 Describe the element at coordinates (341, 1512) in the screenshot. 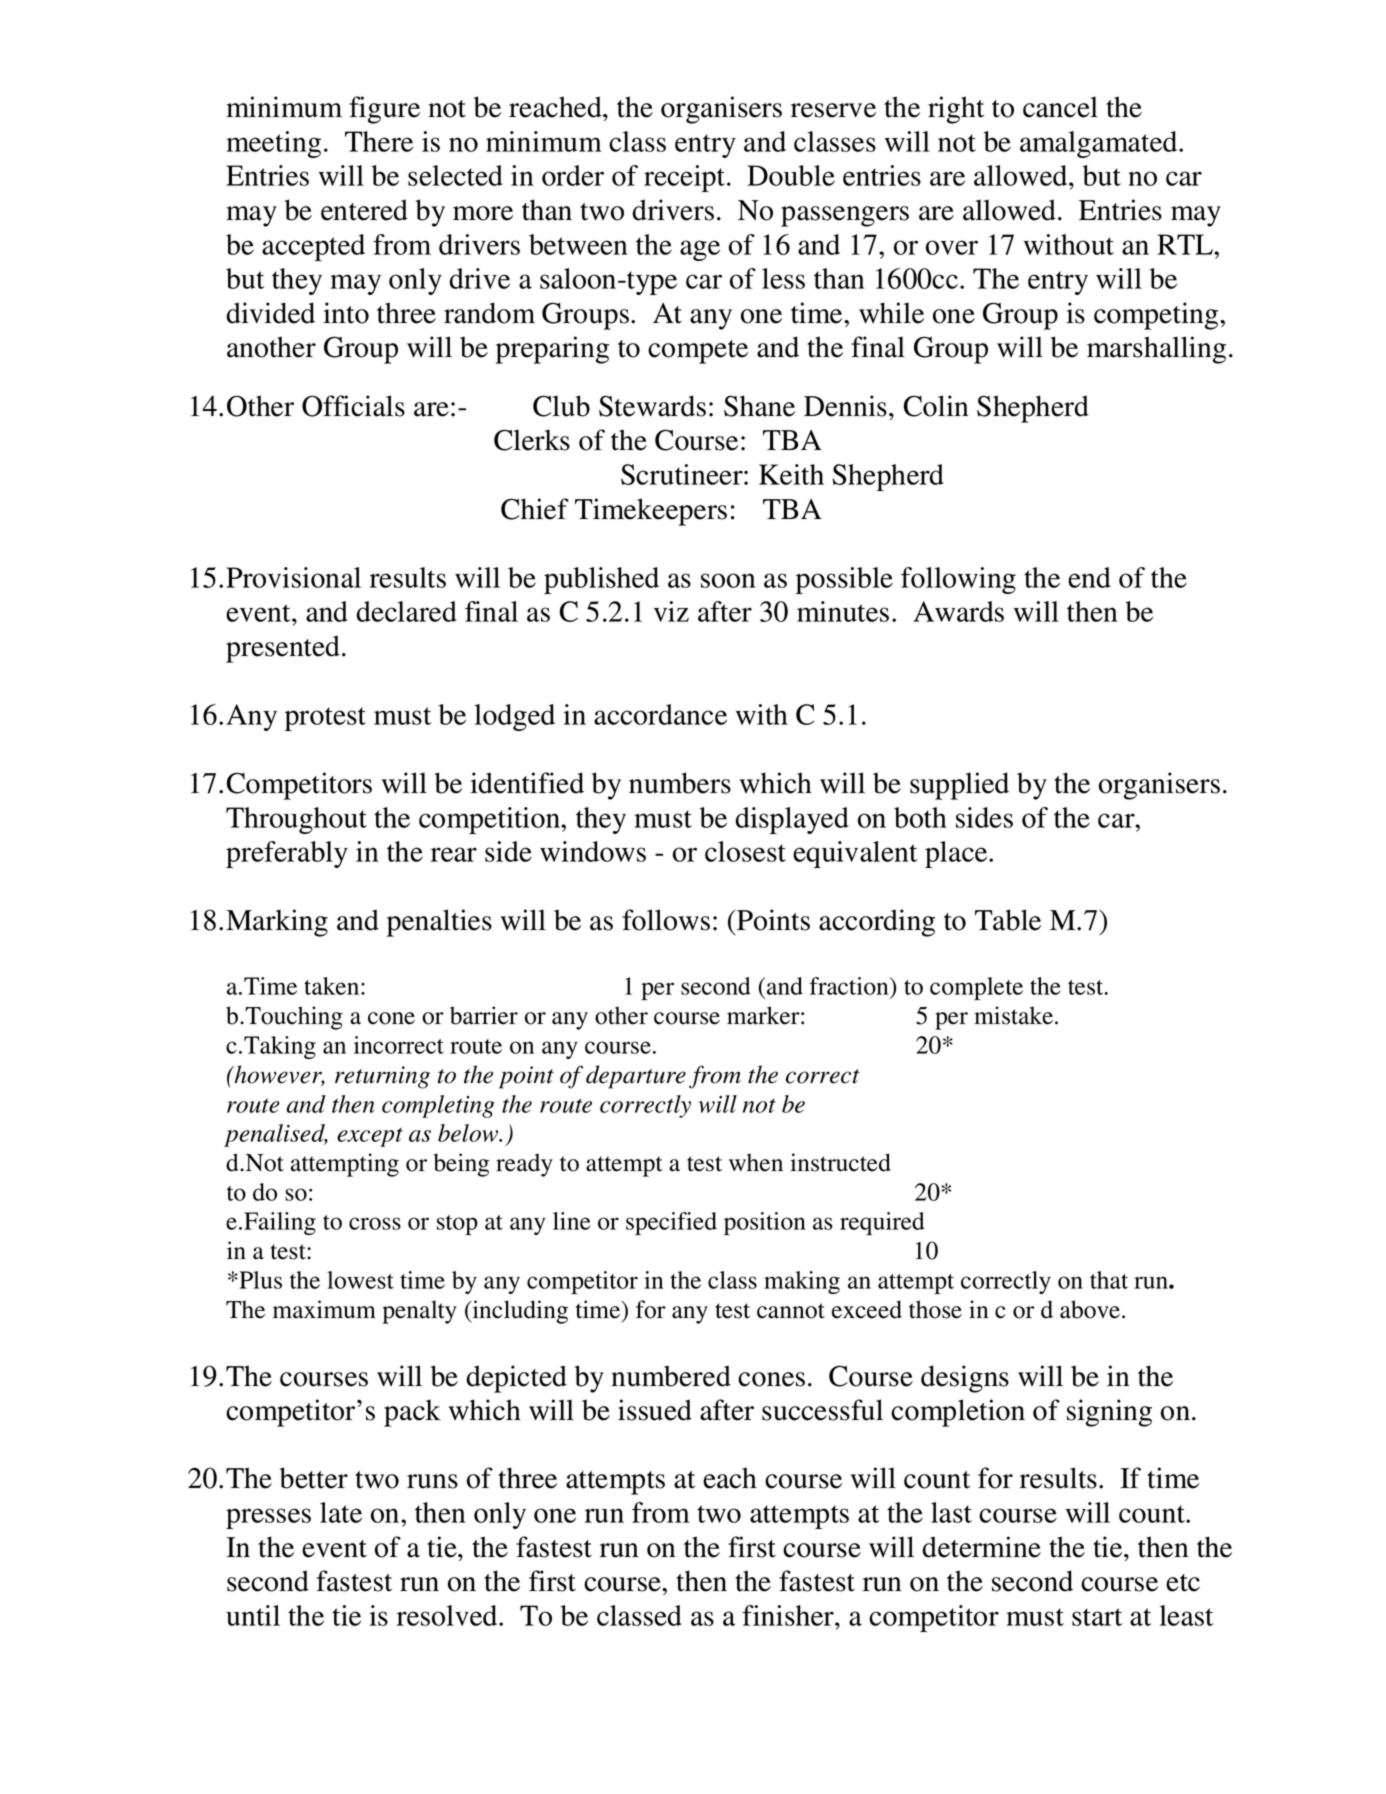

I see `late` at that location.
